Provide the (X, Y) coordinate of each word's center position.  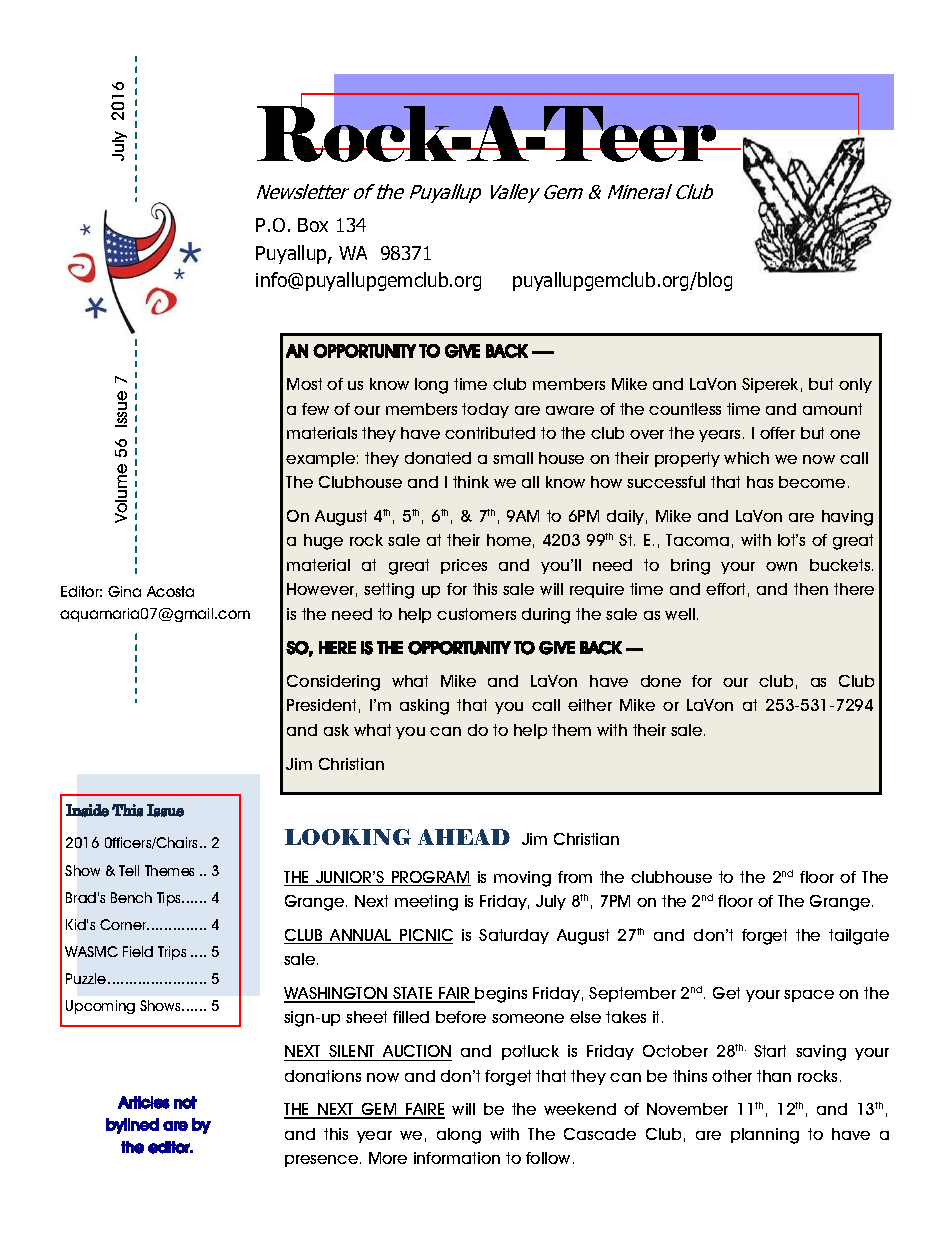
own (781, 566)
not (185, 1102)
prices (464, 566)
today (485, 410)
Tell (129, 870)
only (855, 385)
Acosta (170, 591)
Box (313, 225)
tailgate (859, 937)
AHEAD (464, 837)
